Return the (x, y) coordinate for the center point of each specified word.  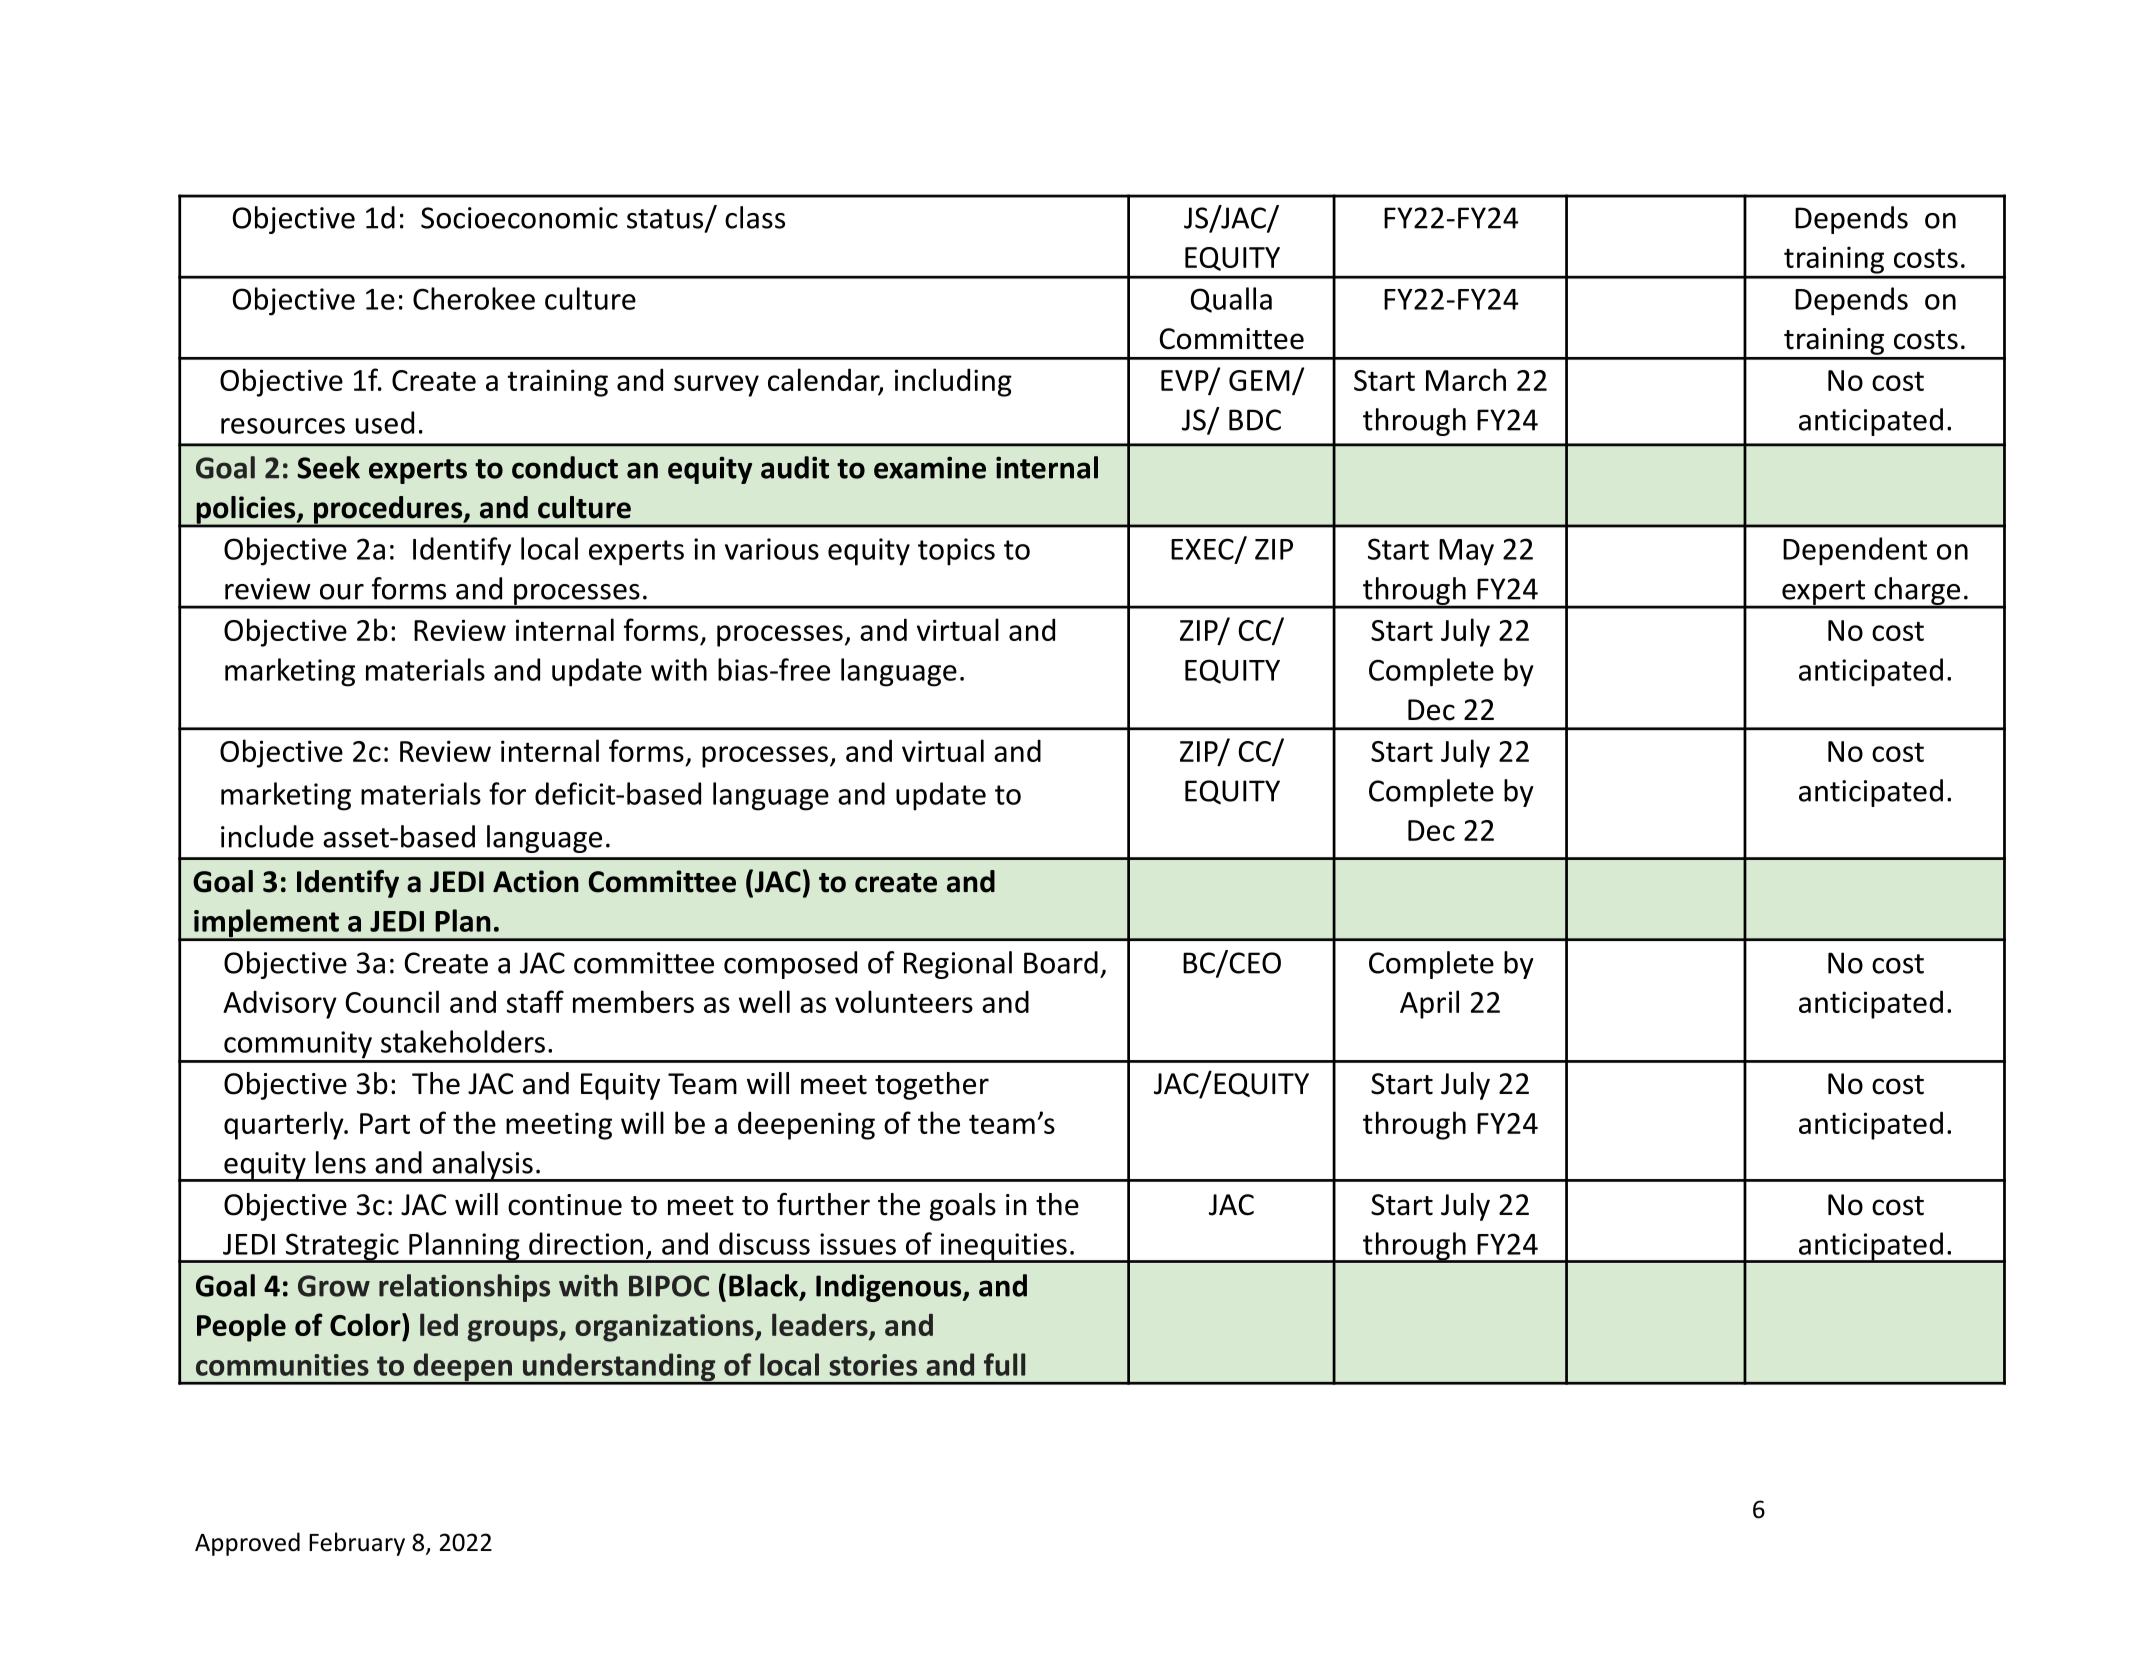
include (267, 836)
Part (385, 1123)
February (357, 1544)
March (1466, 379)
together (932, 1086)
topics (956, 552)
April (1429, 1004)
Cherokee (474, 298)
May (1466, 552)
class (755, 217)
